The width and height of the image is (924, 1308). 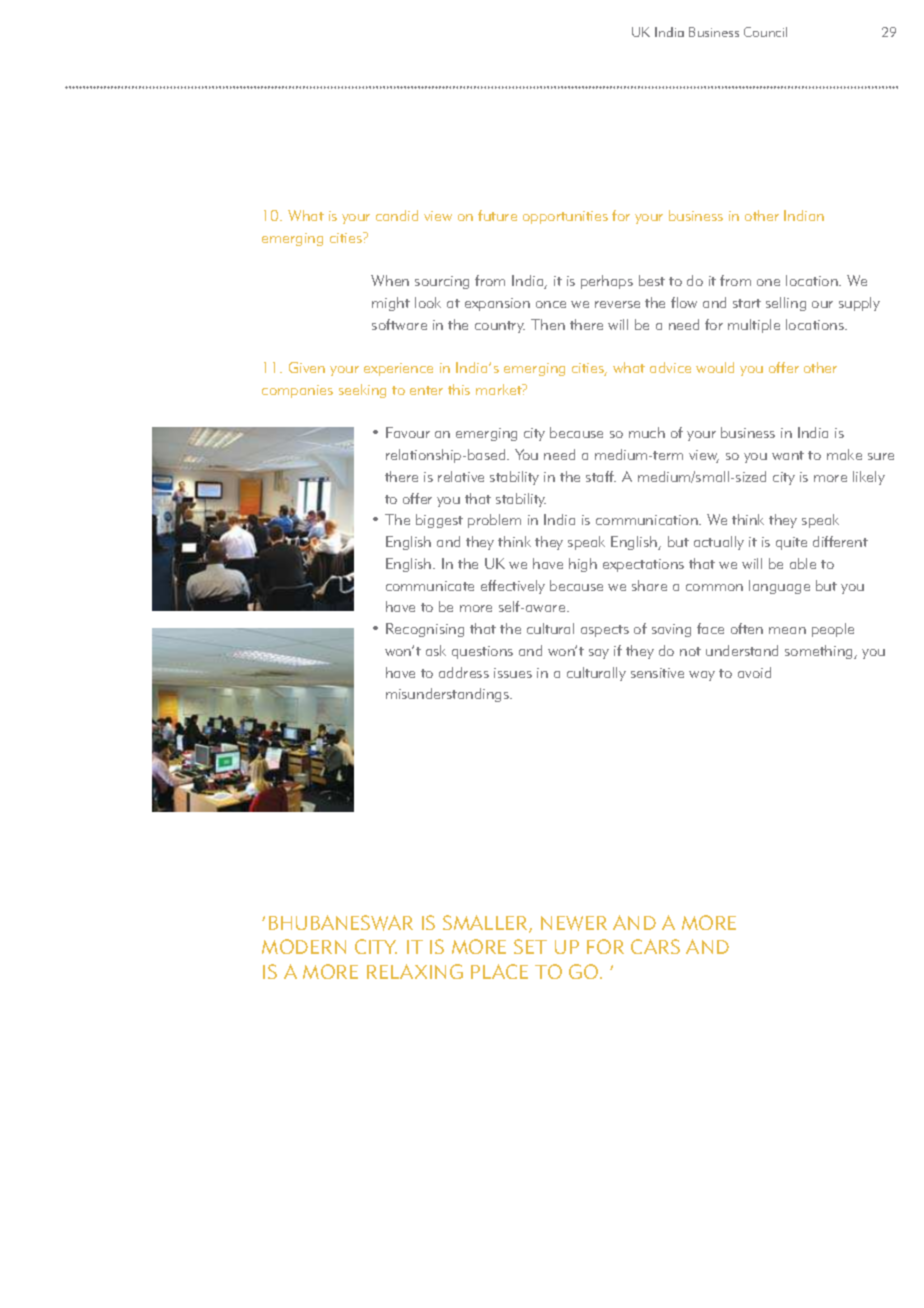 I want to click on BHUBANESWAR, so click(x=341, y=923).
